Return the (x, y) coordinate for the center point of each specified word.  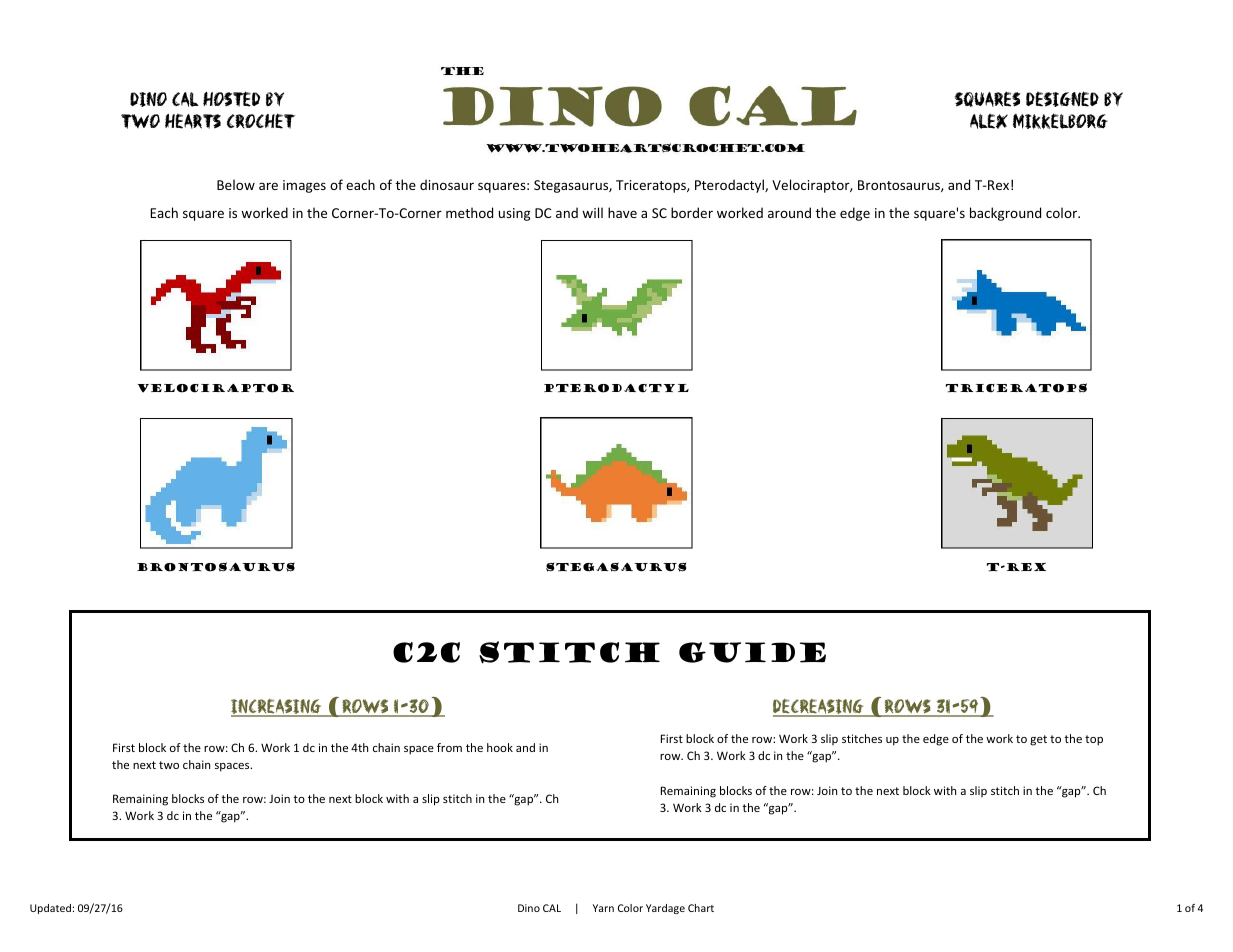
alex (989, 121)
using (514, 214)
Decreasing (819, 708)
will (592, 212)
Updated (50, 909)
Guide (752, 652)
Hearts (193, 121)
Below (236, 184)
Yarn (603, 908)
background (1005, 214)
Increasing (277, 708)
